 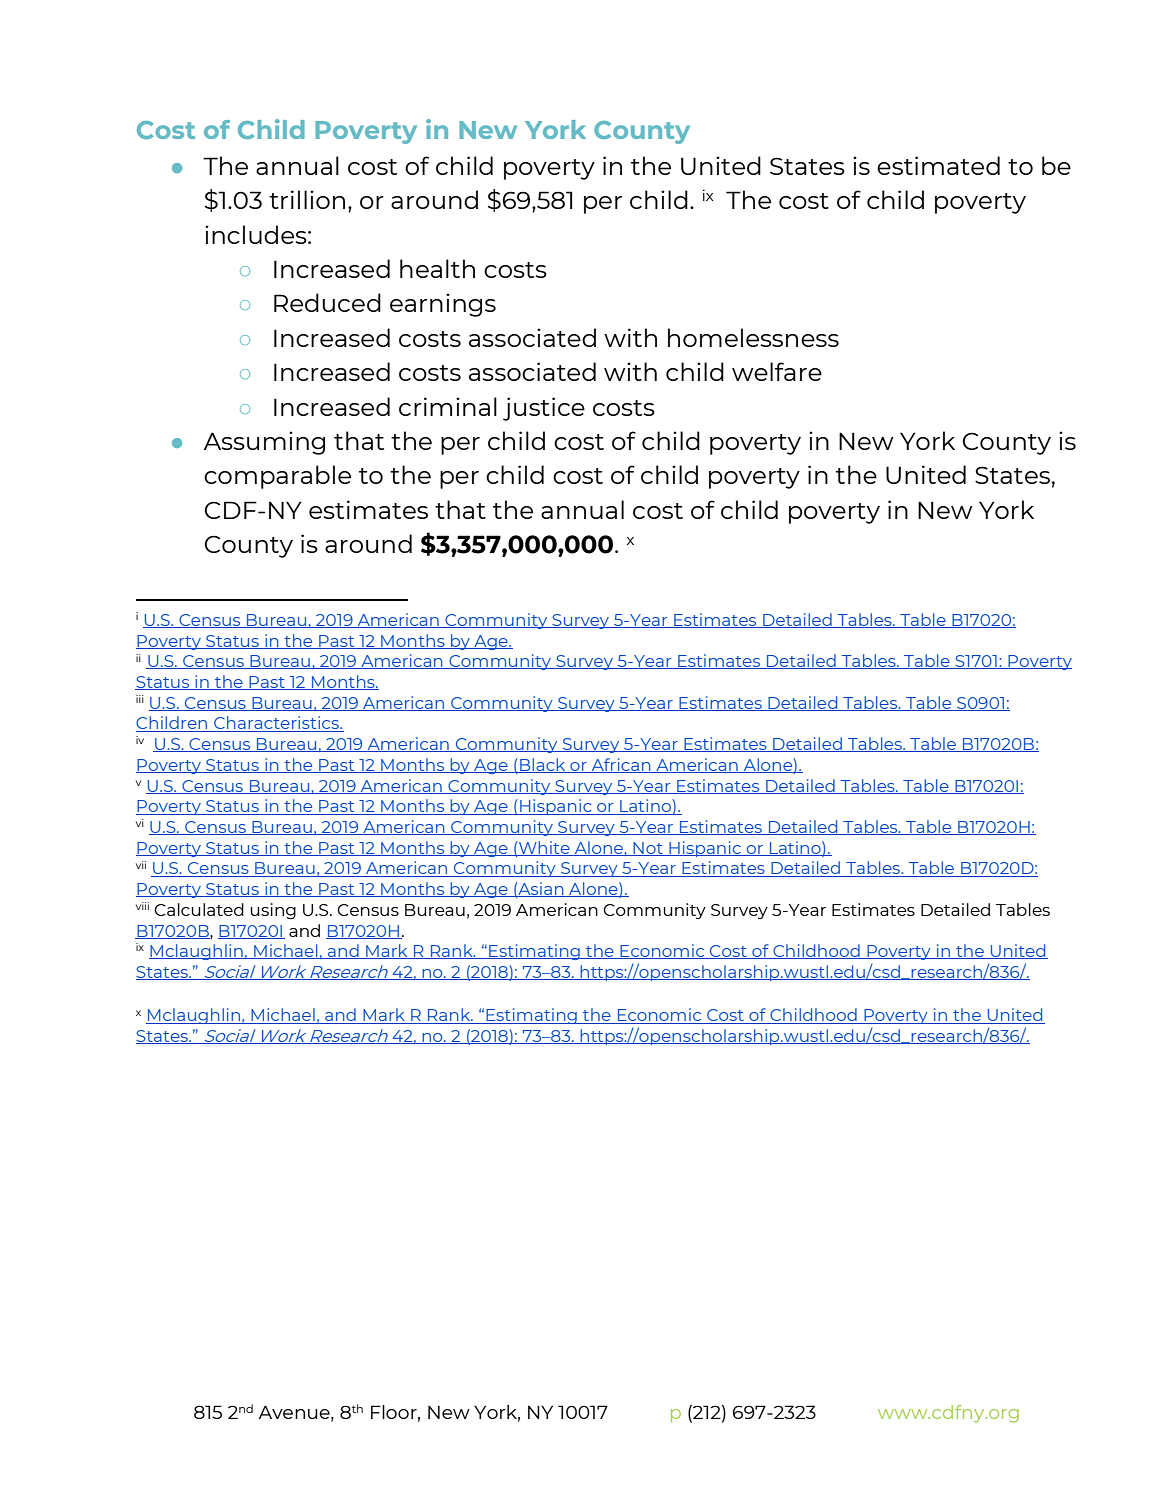 I want to click on using, so click(x=273, y=911).
